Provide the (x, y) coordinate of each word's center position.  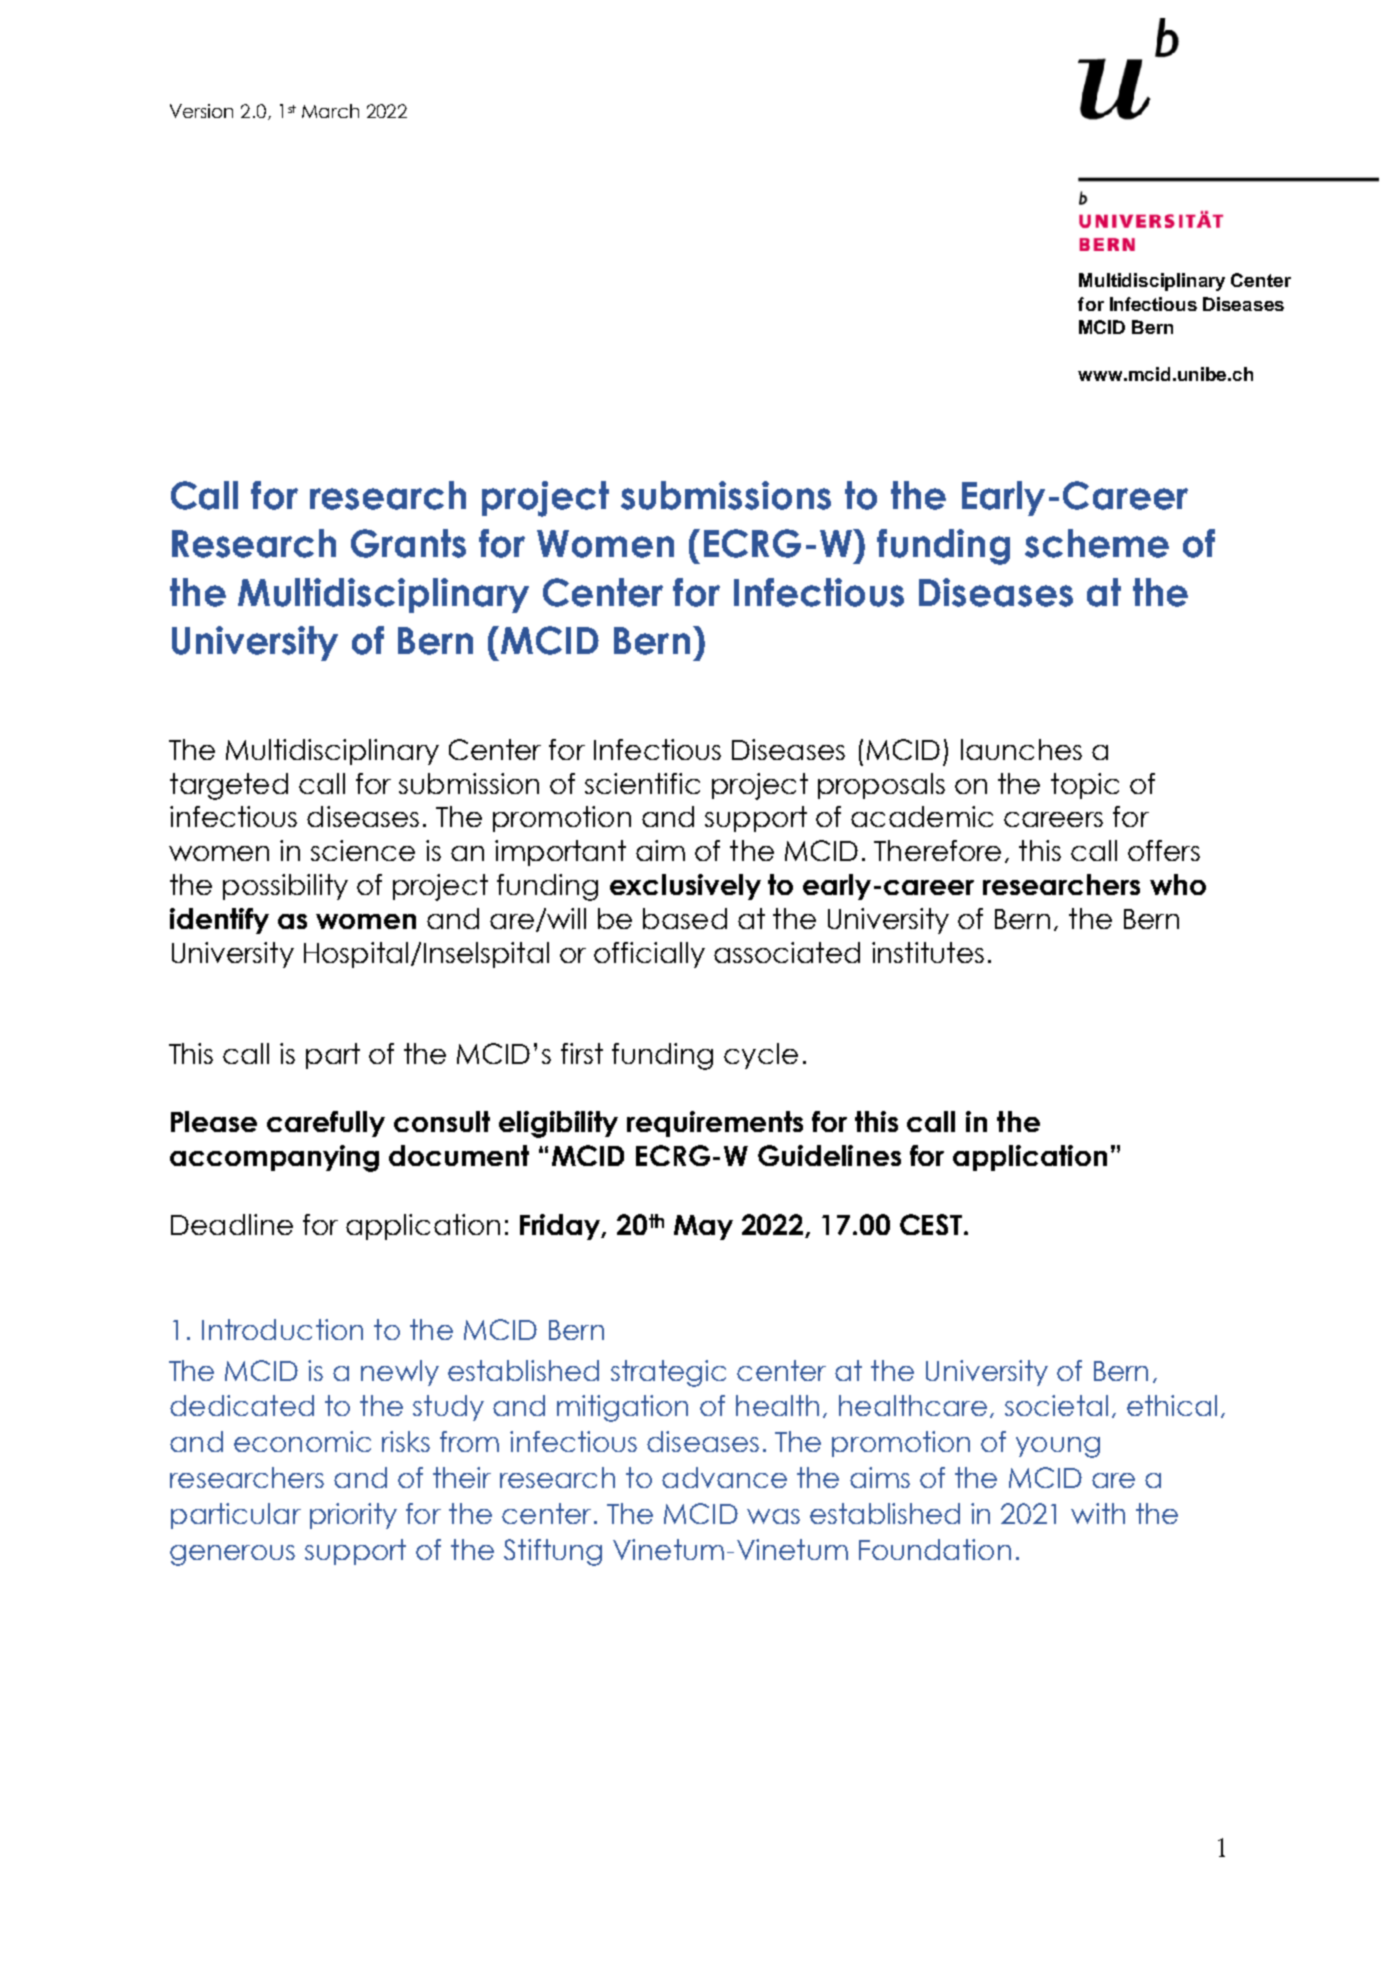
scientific (642, 783)
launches (1021, 749)
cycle (761, 1056)
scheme (1097, 543)
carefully (326, 1124)
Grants (408, 543)
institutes (928, 952)
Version (201, 111)
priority (353, 1516)
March (330, 111)
